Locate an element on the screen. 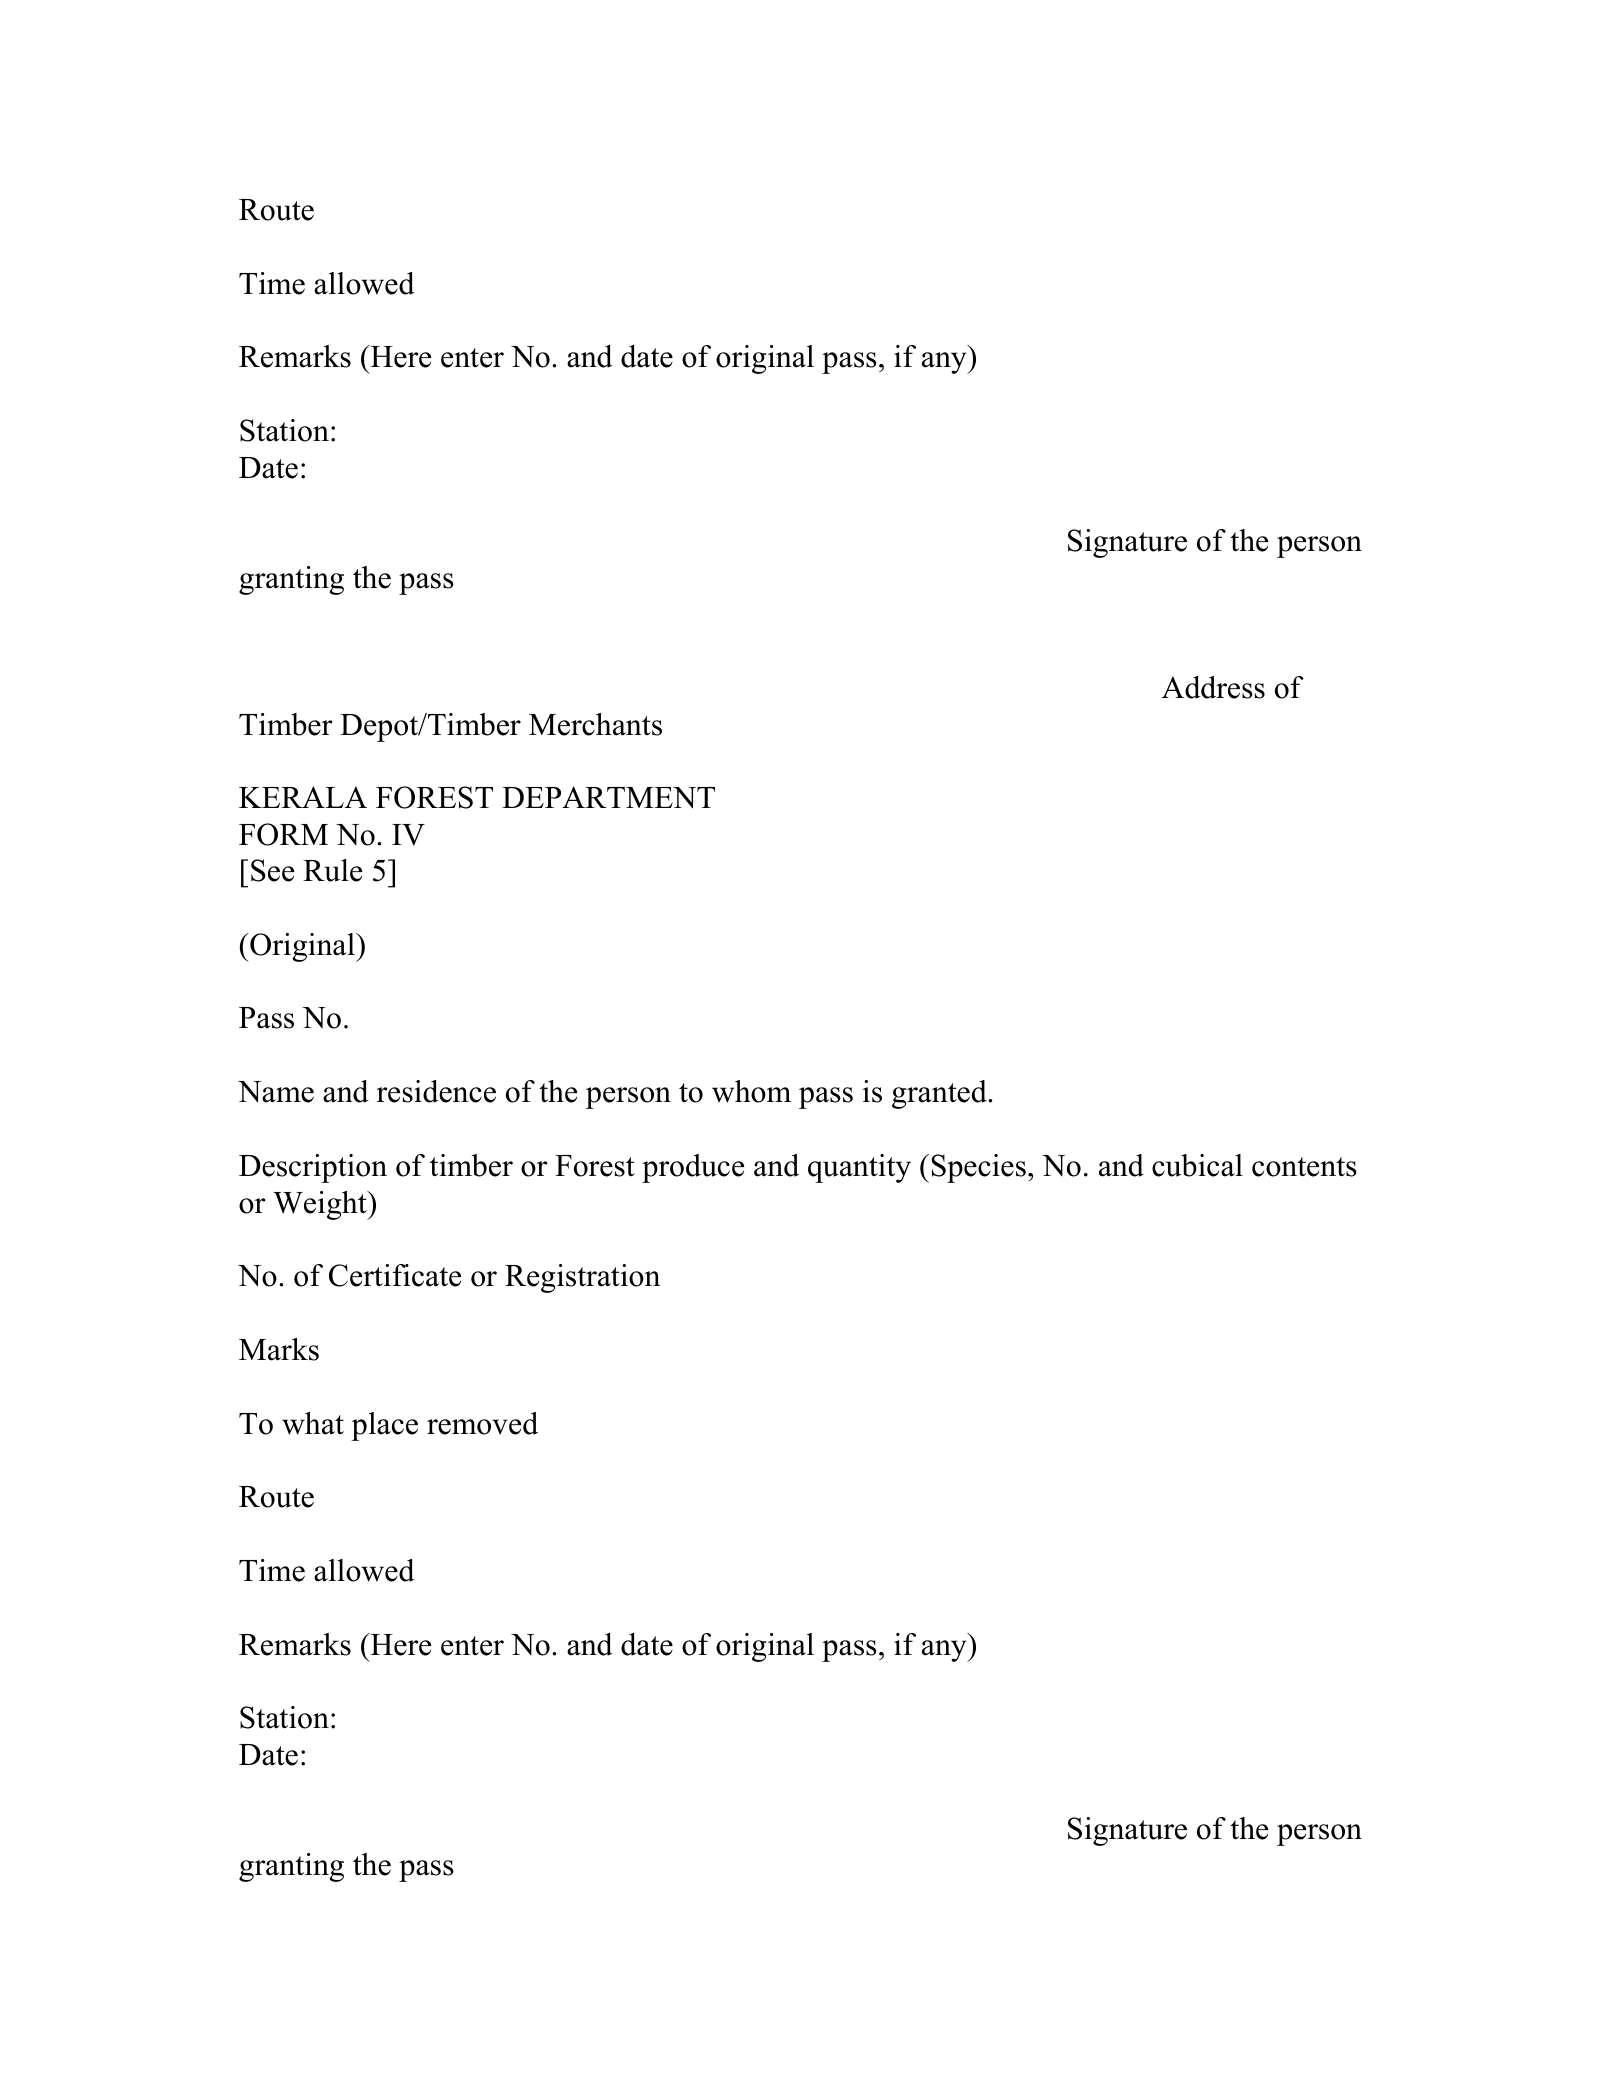 The image size is (1623, 2100). place is located at coordinates (384, 1426).
